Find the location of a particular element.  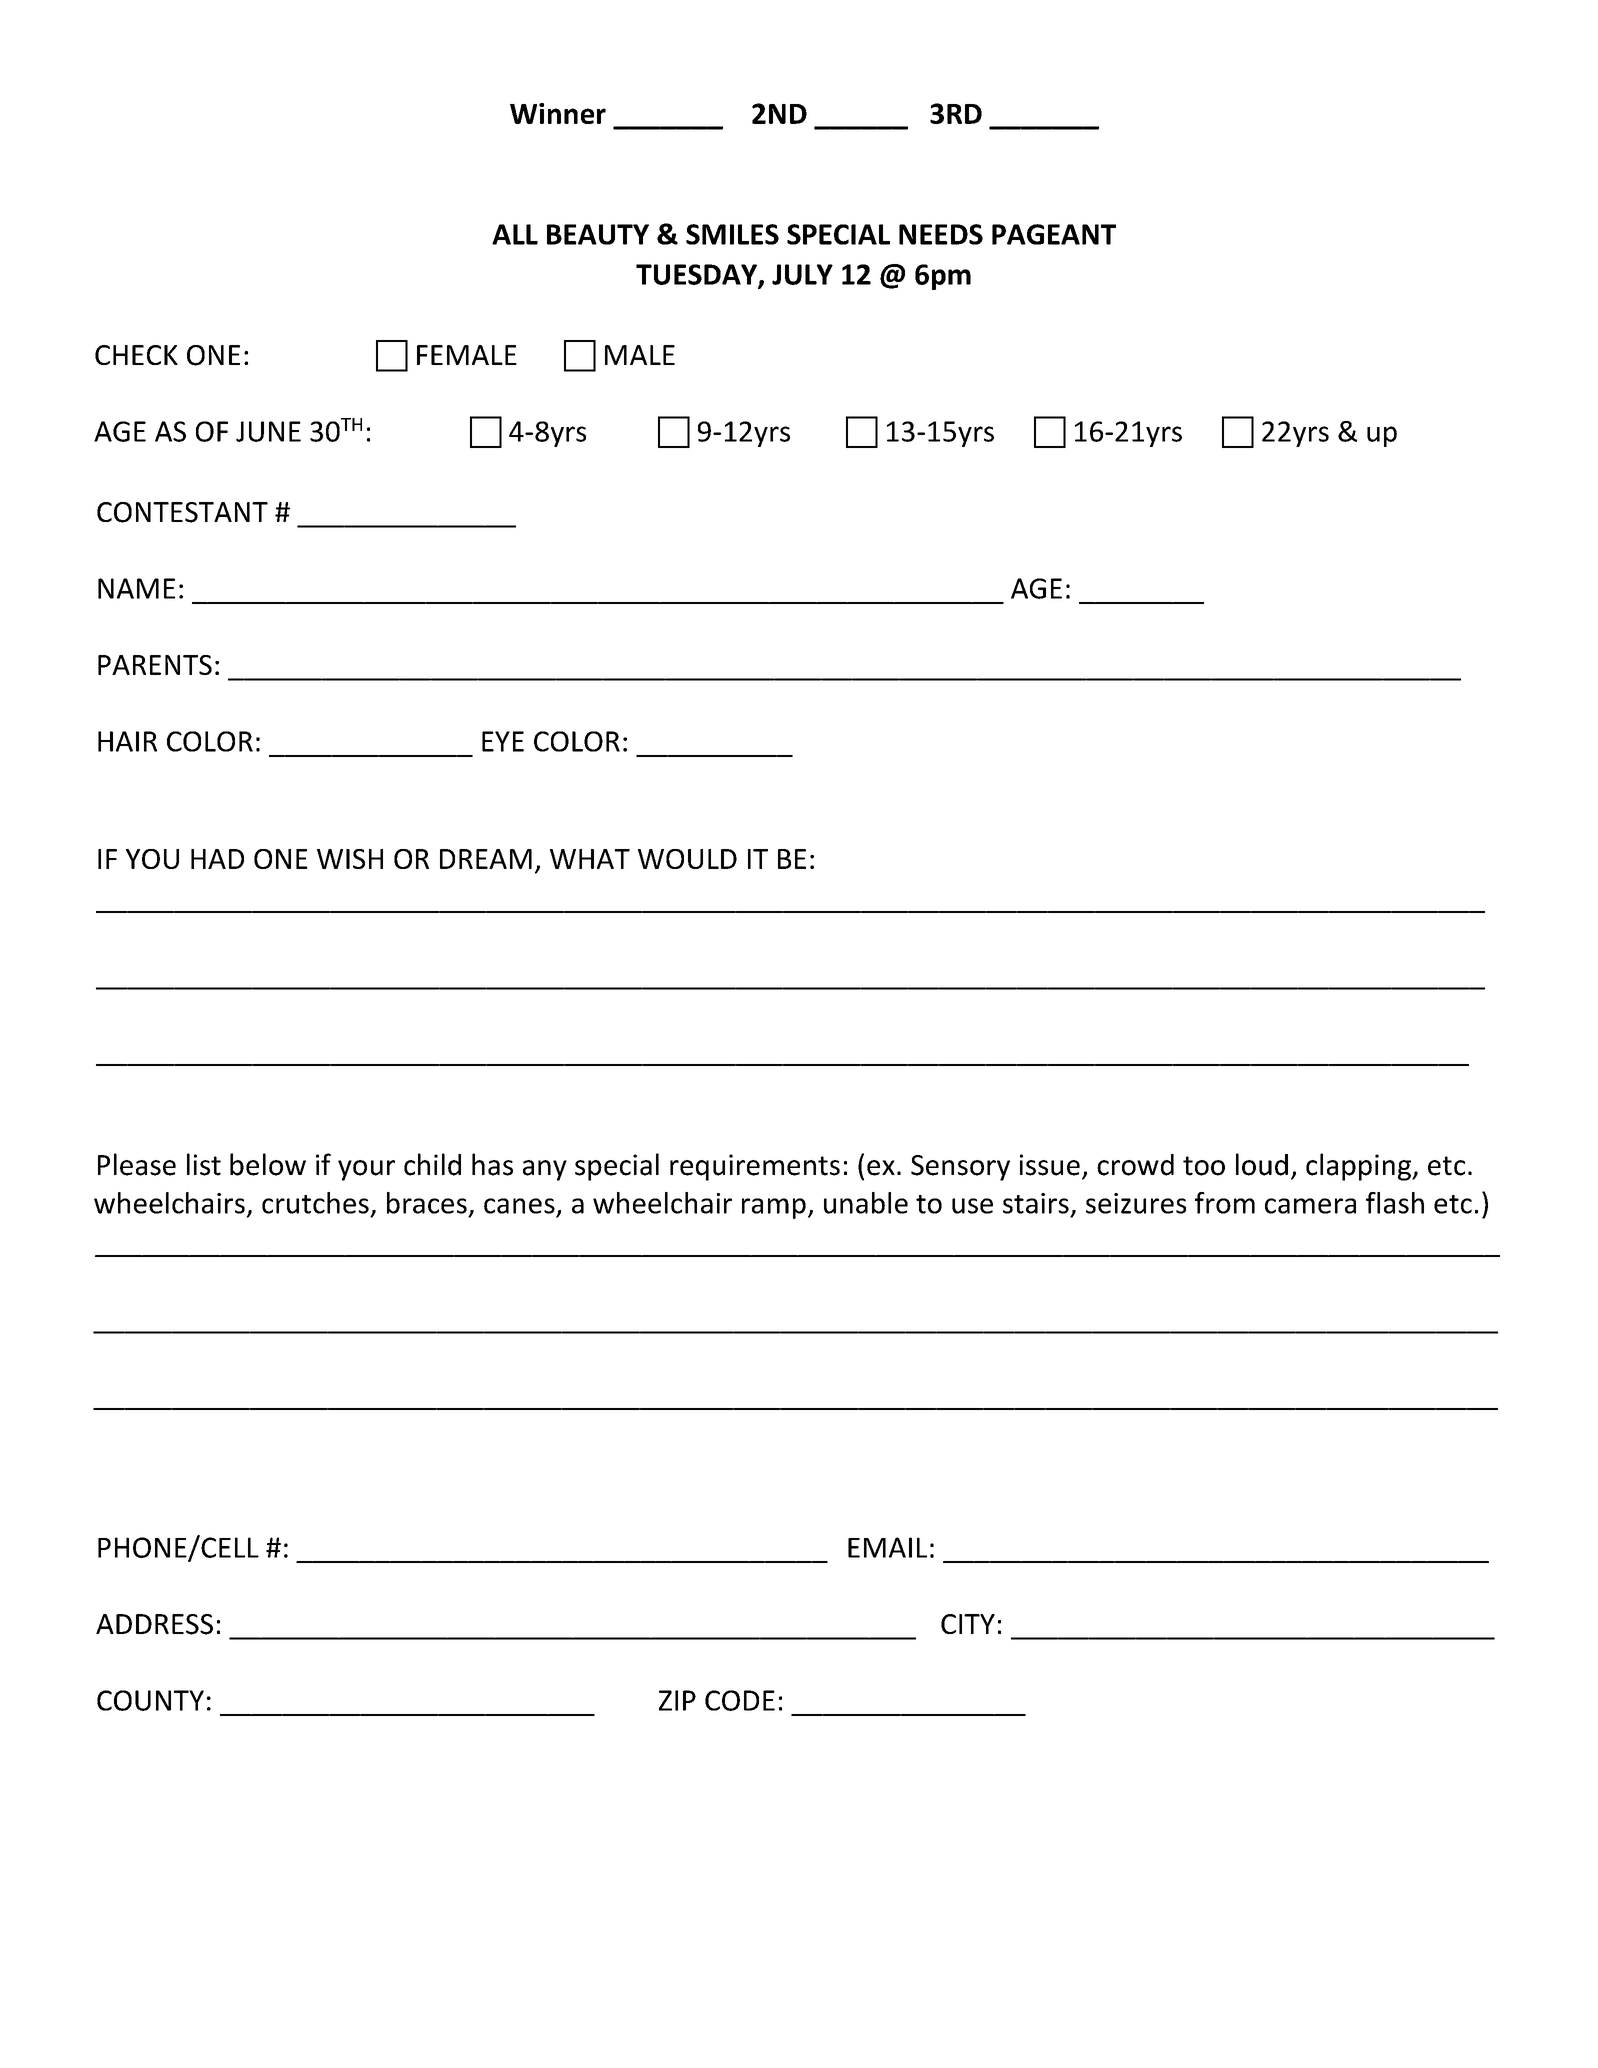

loud is located at coordinates (1262, 1164).
